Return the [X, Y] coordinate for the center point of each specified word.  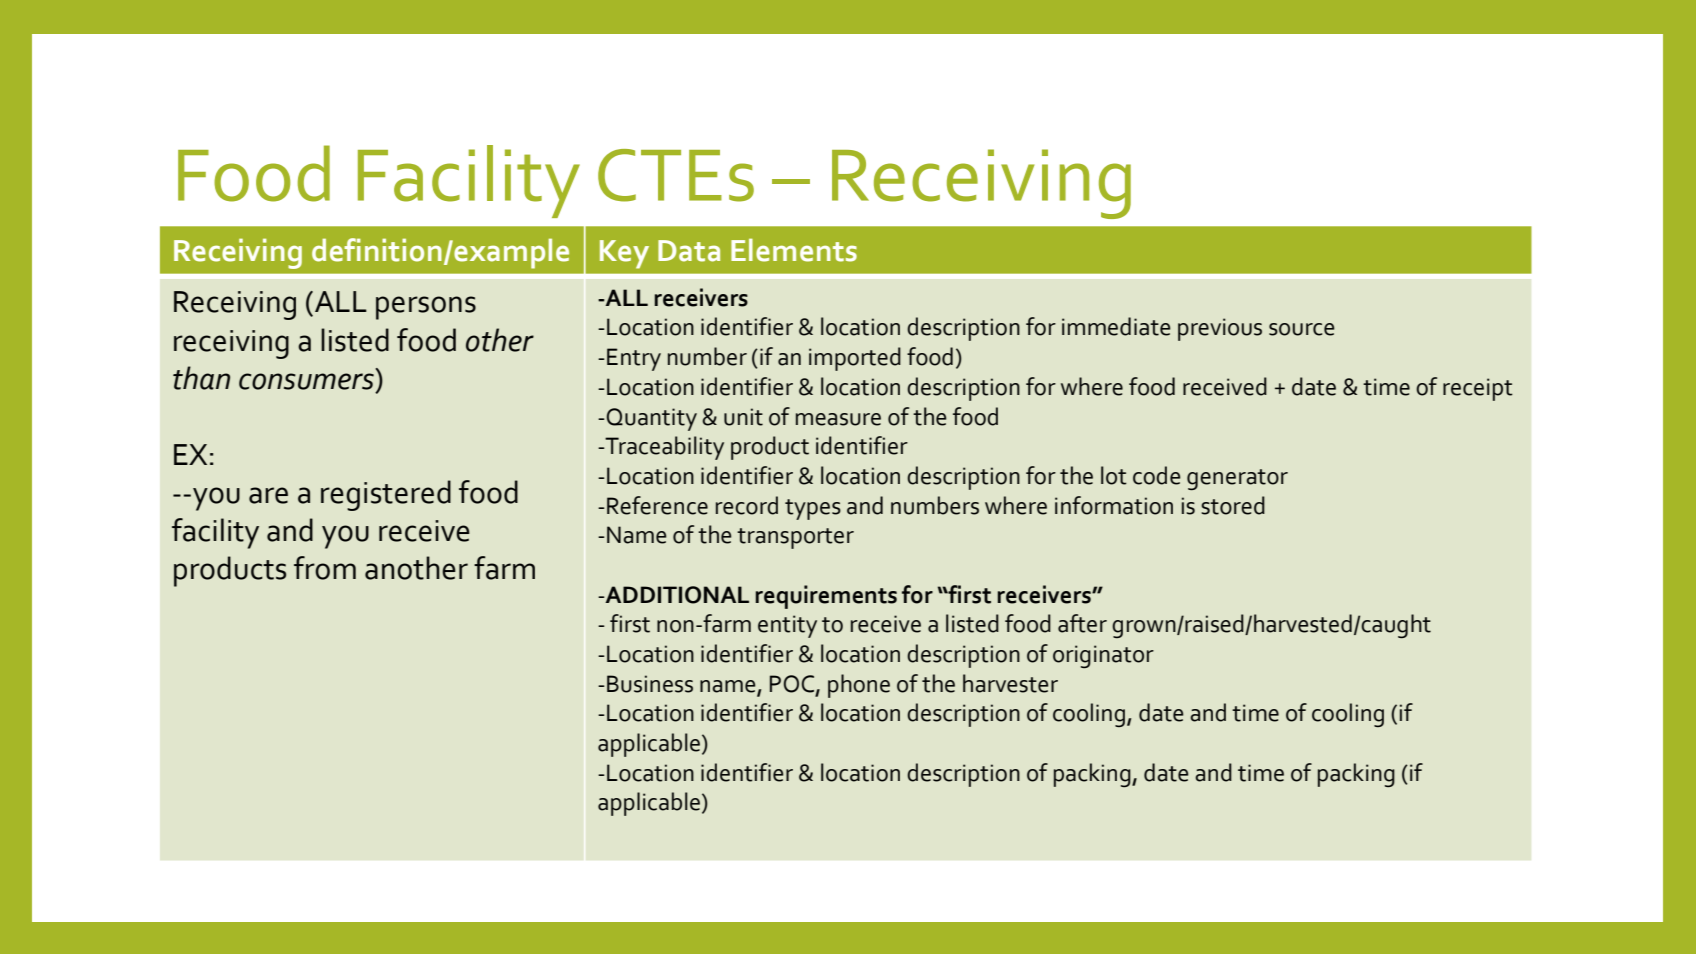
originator [1103, 656]
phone [859, 686]
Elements [794, 250]
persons [426, 308]
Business [650, 684]
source [1302, 329]
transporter [795, 538]
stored [1233, 505]
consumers [306, 381]
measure [838, 419]
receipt [1478, 389]
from [325, 568]
